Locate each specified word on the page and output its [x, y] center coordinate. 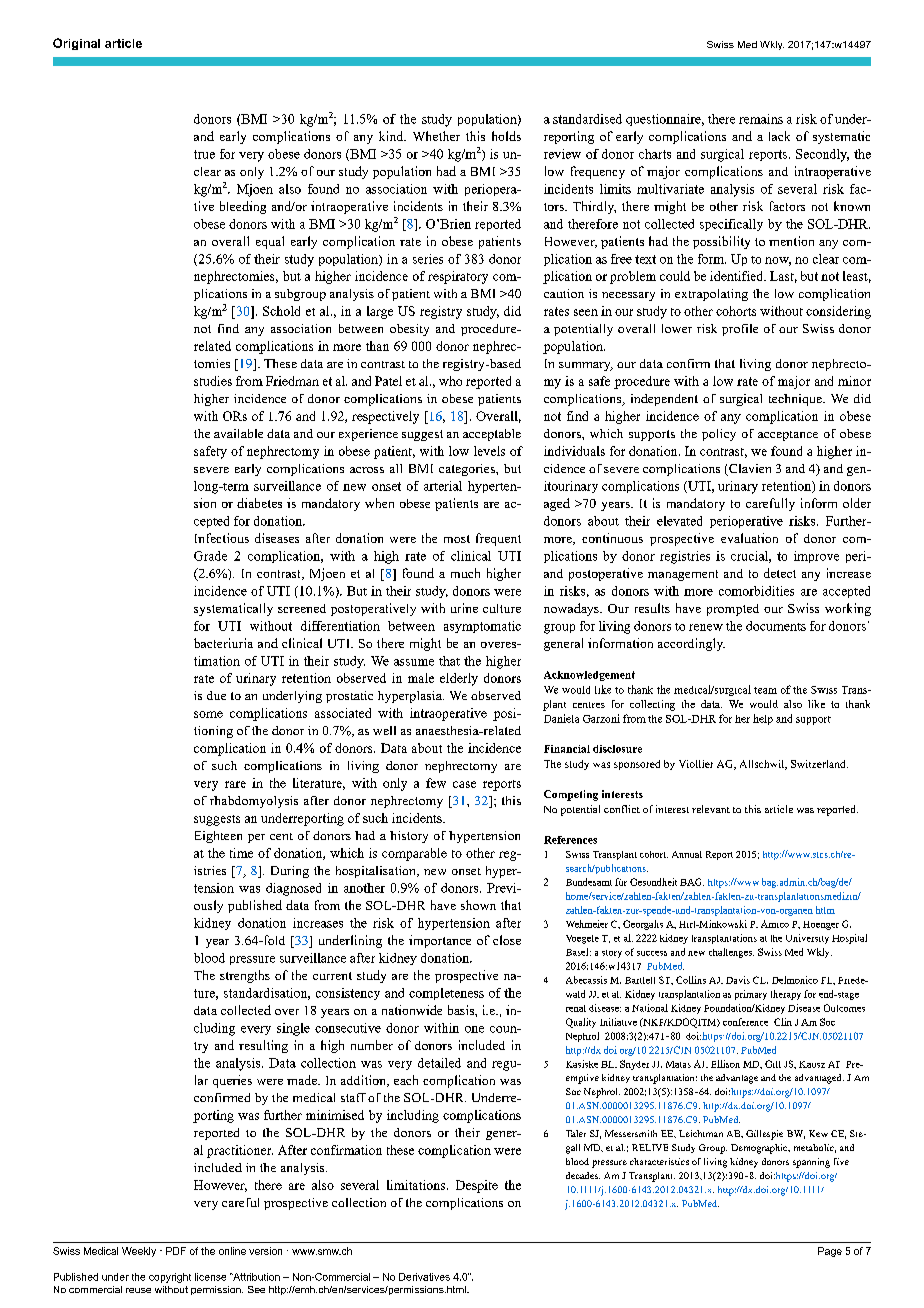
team [765, 690]
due [216, 695]
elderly [459, 679]
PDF [176, 1251]
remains [761, 119]
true [204, 154]
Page [830, 1252]
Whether [436, 136]
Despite [477, 1186]
